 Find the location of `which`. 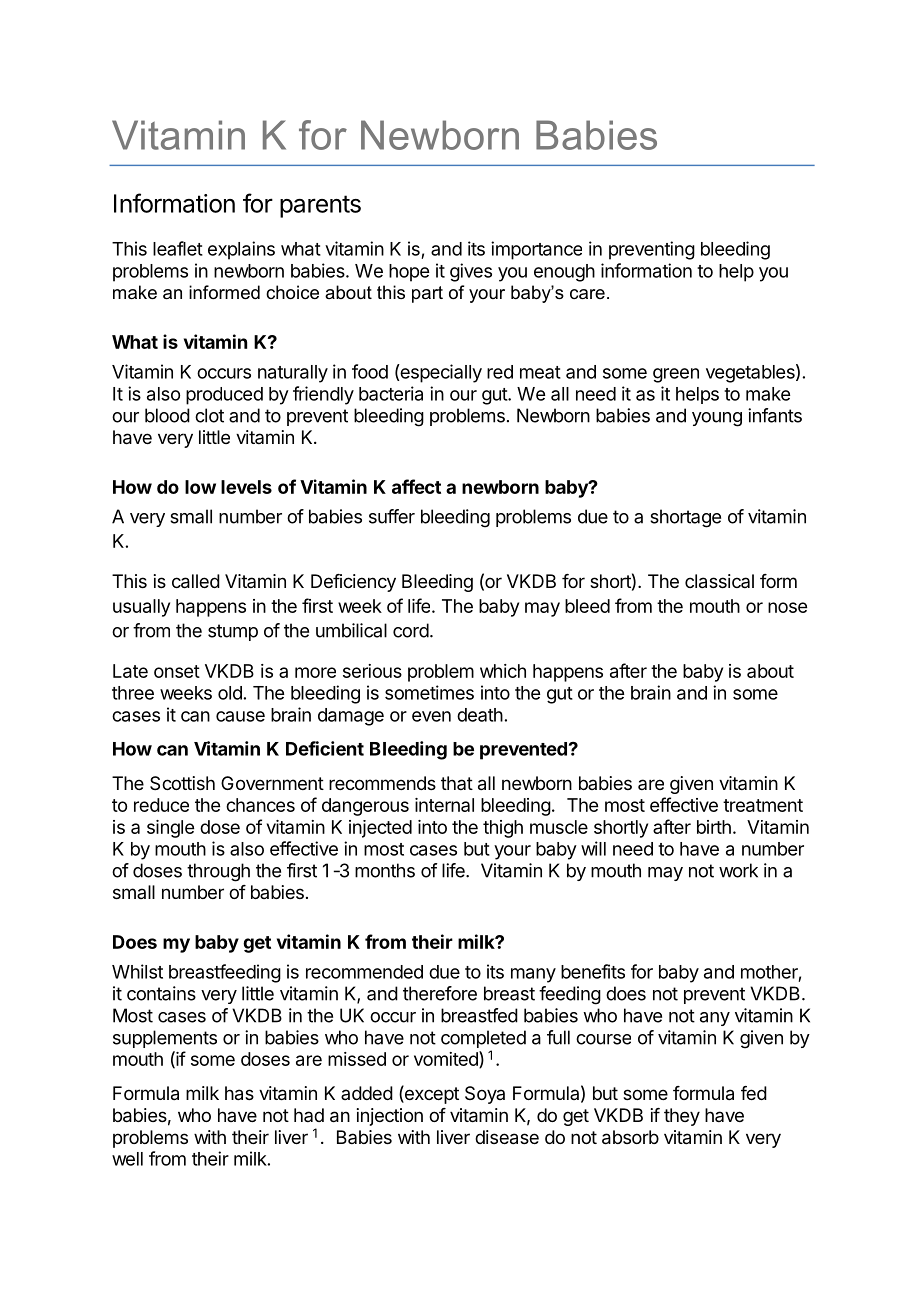

which is located at coordinates (503, 671).
